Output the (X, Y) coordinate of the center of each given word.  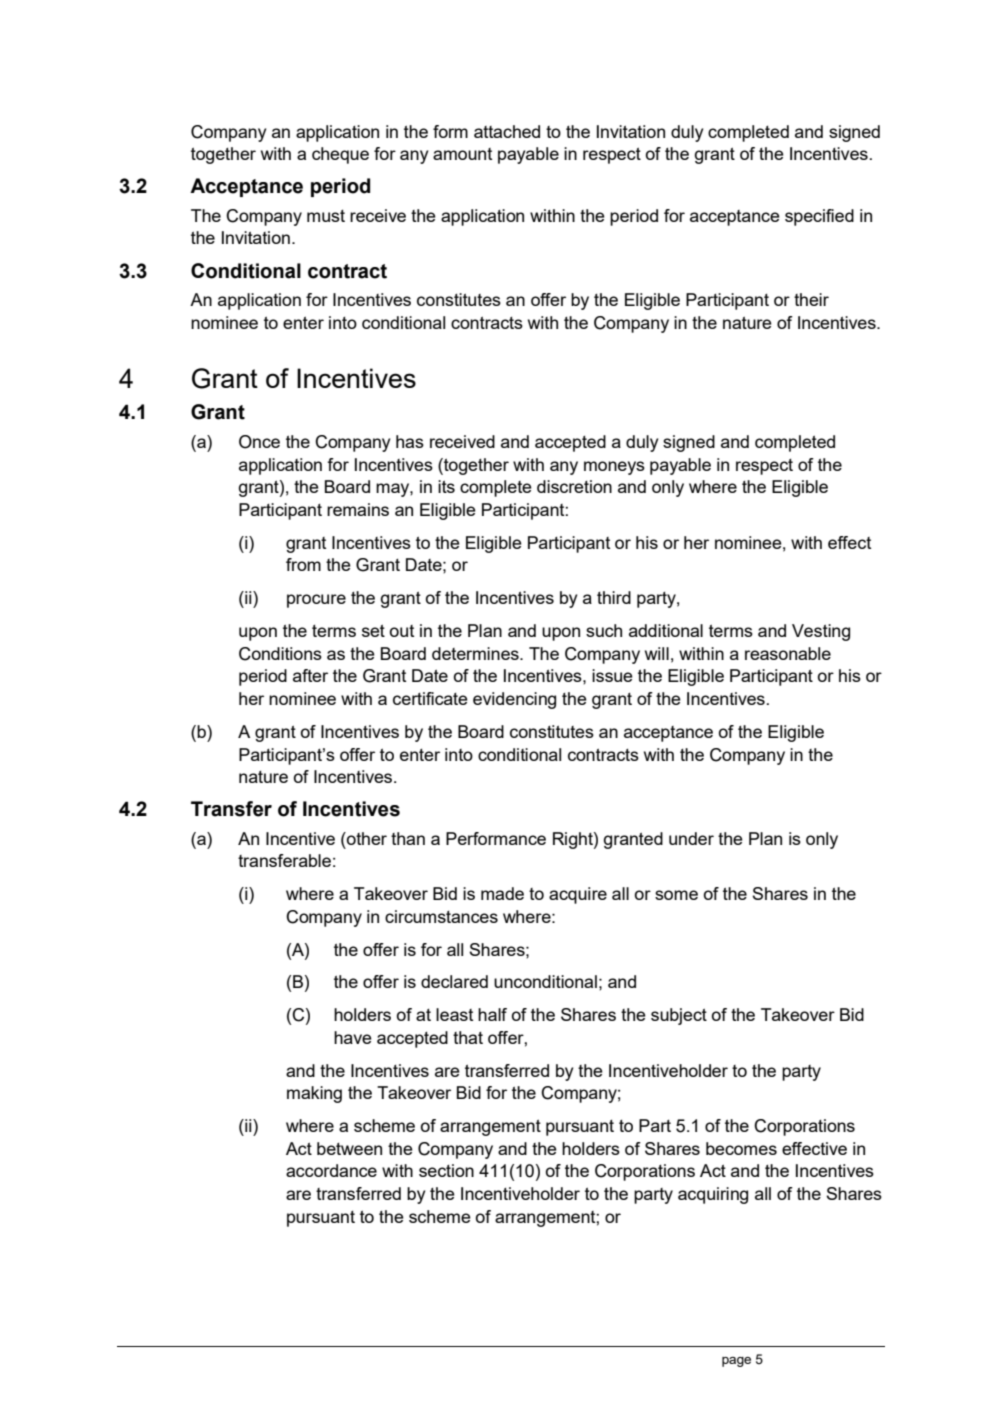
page (736, 1362)
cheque (340, 155)
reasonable (788, 653)
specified (819, 217)
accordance (331, 1170)
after (310, 675)
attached (507, 131)
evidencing (514, 700)
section (446, 1170)
